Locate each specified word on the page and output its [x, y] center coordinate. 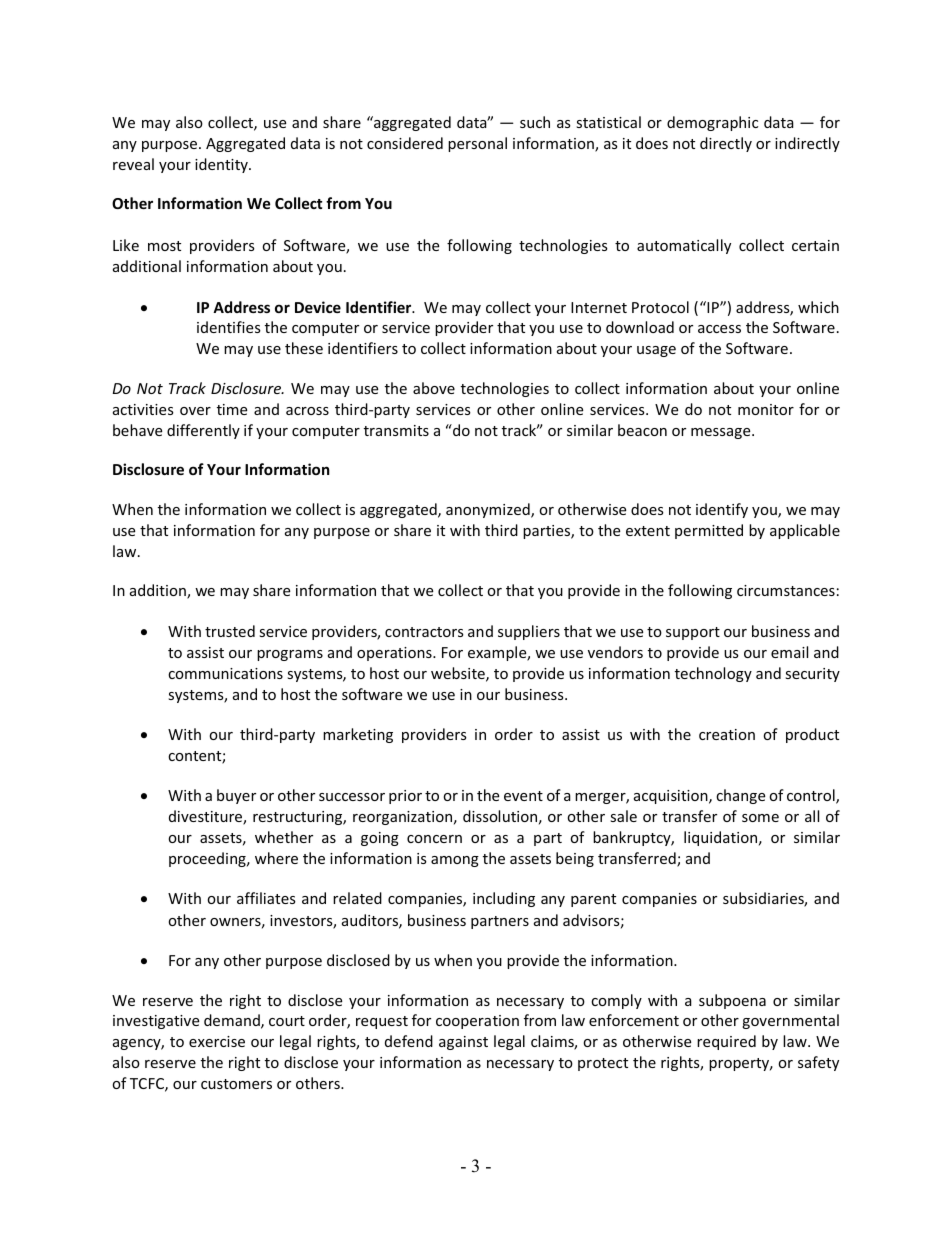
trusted [230, 631]
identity [222, 165]
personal [477, 144]
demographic [712, 123]
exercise [217, 1041]
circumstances [786, 590]
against [463, 1043]
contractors [424, 632]
